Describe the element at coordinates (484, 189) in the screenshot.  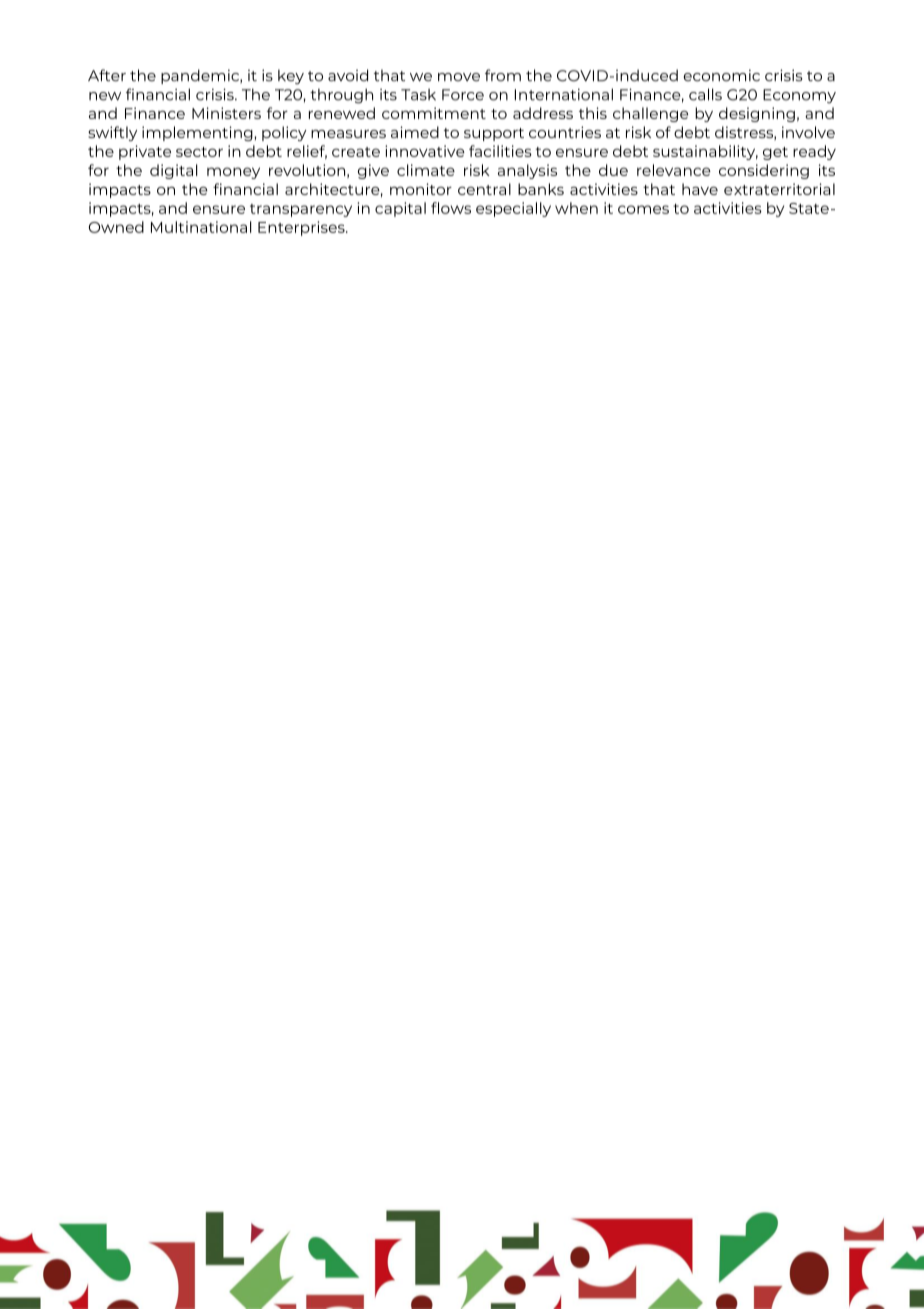
I see `central` at that location.
